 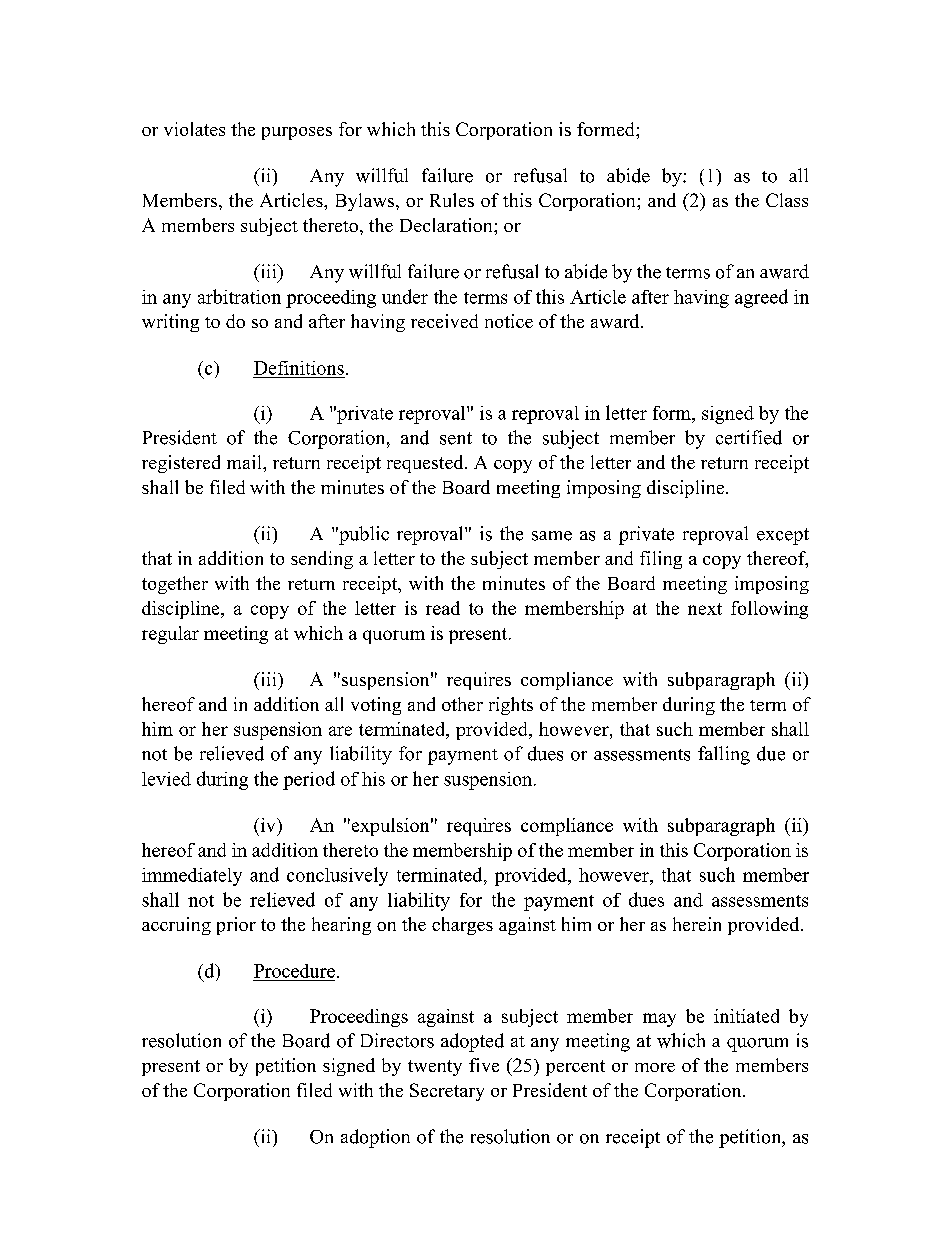 I want to click on regular, so click(x=170, y=635).
